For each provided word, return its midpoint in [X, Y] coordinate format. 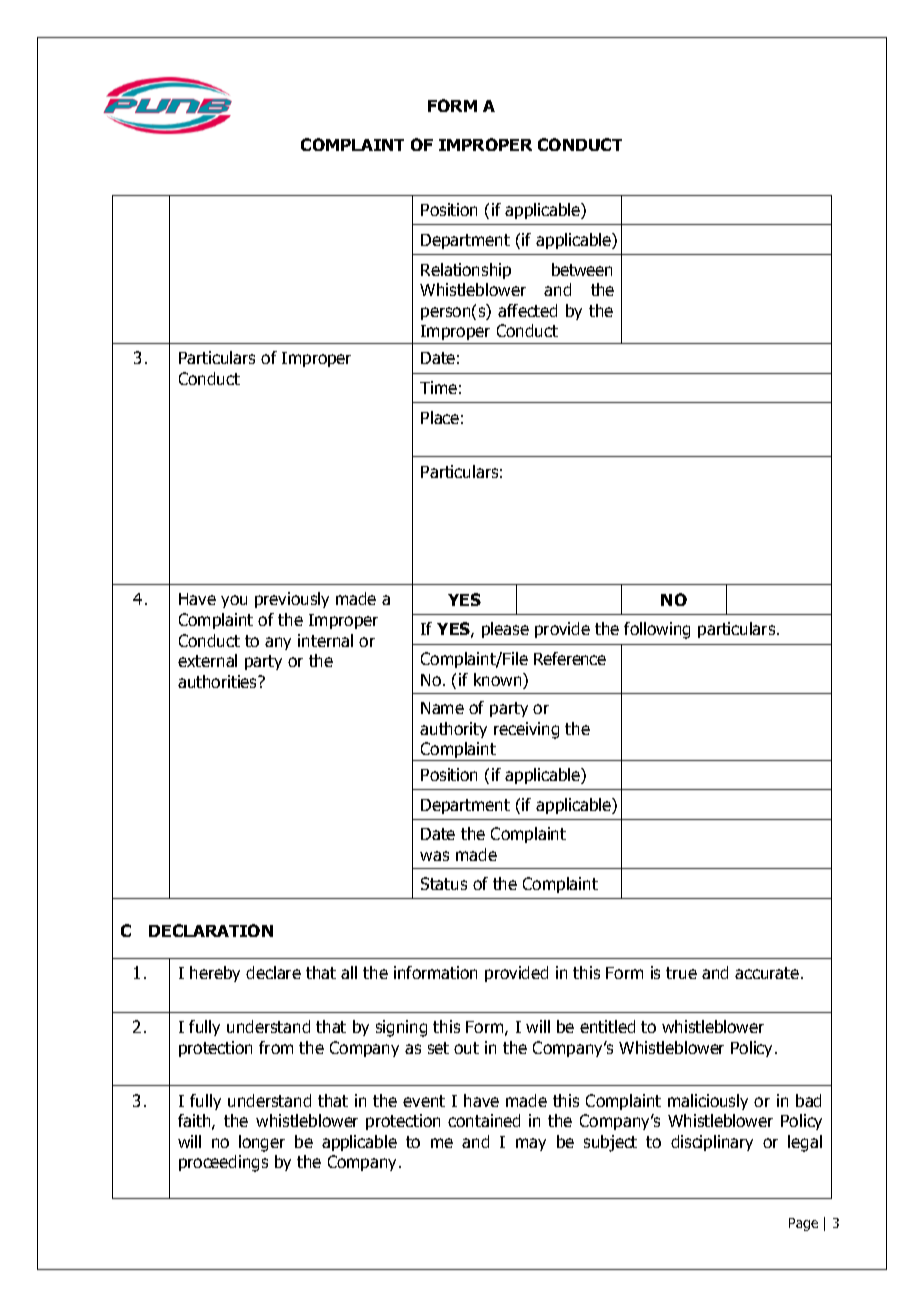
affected [527, 310]
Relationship [466, 271]
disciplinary [712, 1143]
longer [262, 1143]
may [531, 1144]
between [582, 269]
